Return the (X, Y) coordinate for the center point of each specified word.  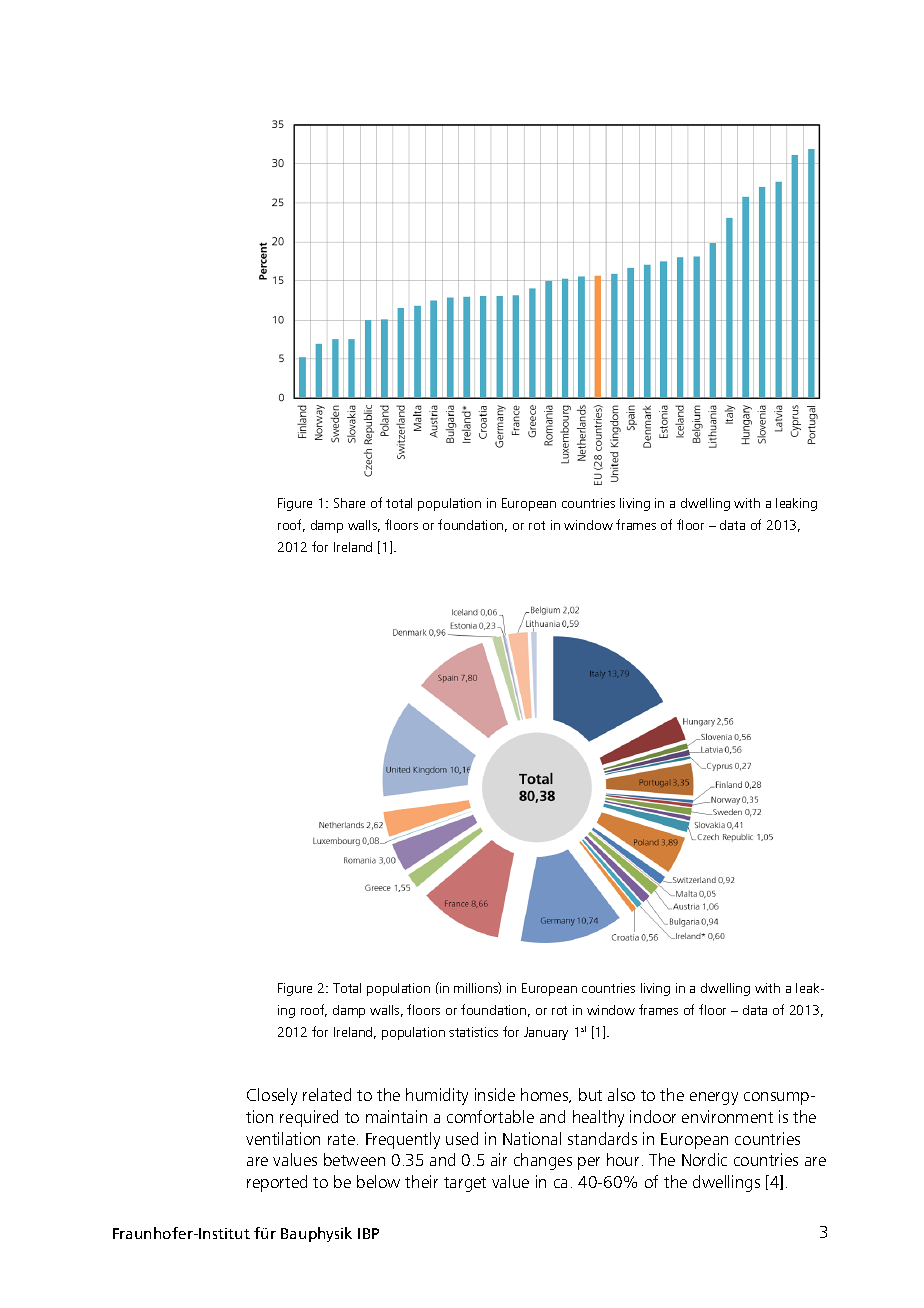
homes (546, 1095)
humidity (437, 1096)
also (621, 1094)
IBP (368, 1233)
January (546, 1033)
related (327, 1094)
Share (349, 503)
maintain (396, 1116)
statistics (473, 1032)
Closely (272, 1096)
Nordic (704, 1159)
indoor (653, 1116)
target (465, 1184)
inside (495, 1094)
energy (714, 1098)
